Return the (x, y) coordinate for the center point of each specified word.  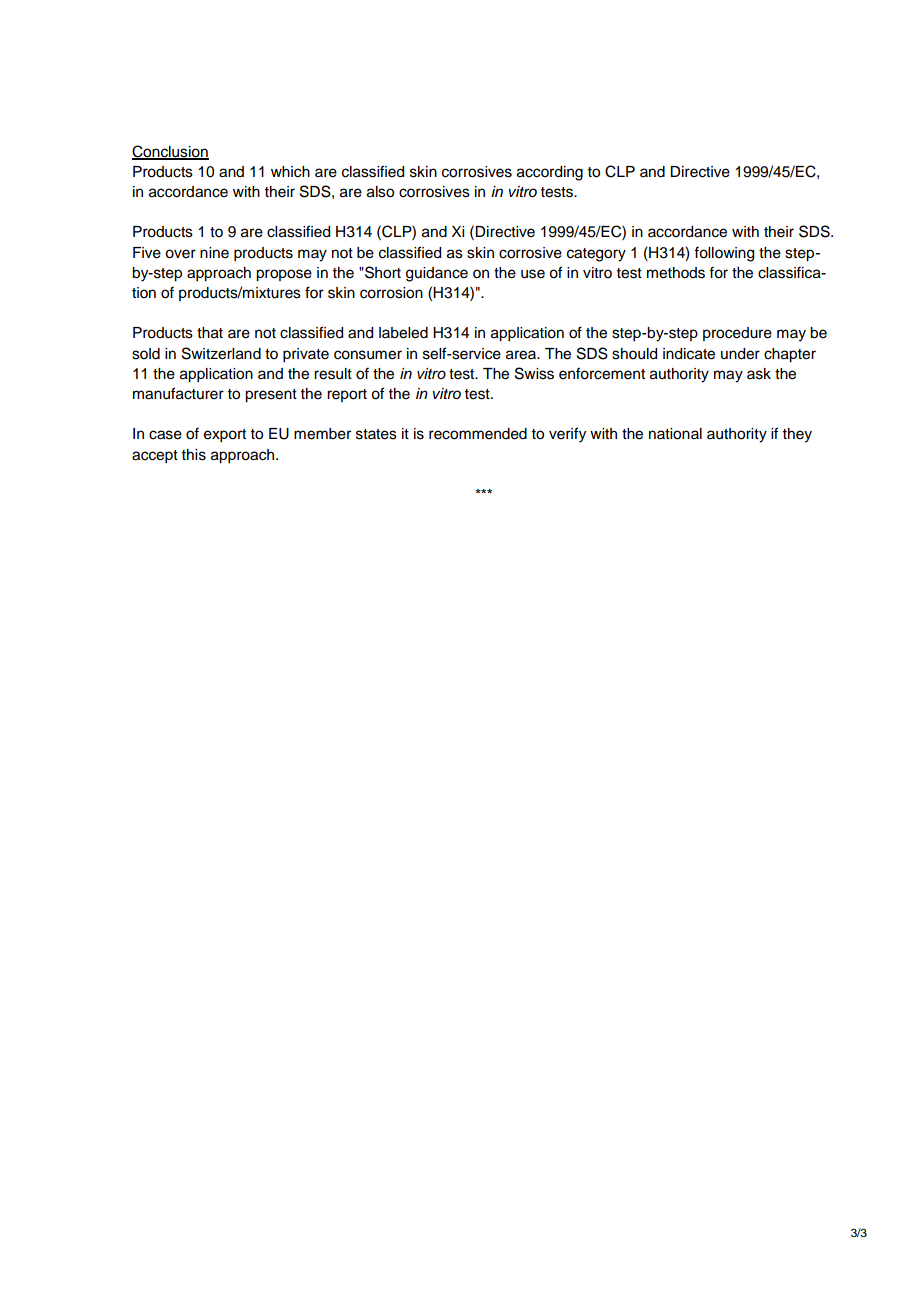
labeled (403, 333)
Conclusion (170, 152)
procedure (737, 334)
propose (284, 275)
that (210, 333)
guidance (437, 274)
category (596, 255)
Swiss (534, 373)
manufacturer (178, 393)
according (550, 173)
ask (759, 374)
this (194, 455)
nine (214, 253)
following (724, 254)
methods (676, 273)
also (380, 192)
